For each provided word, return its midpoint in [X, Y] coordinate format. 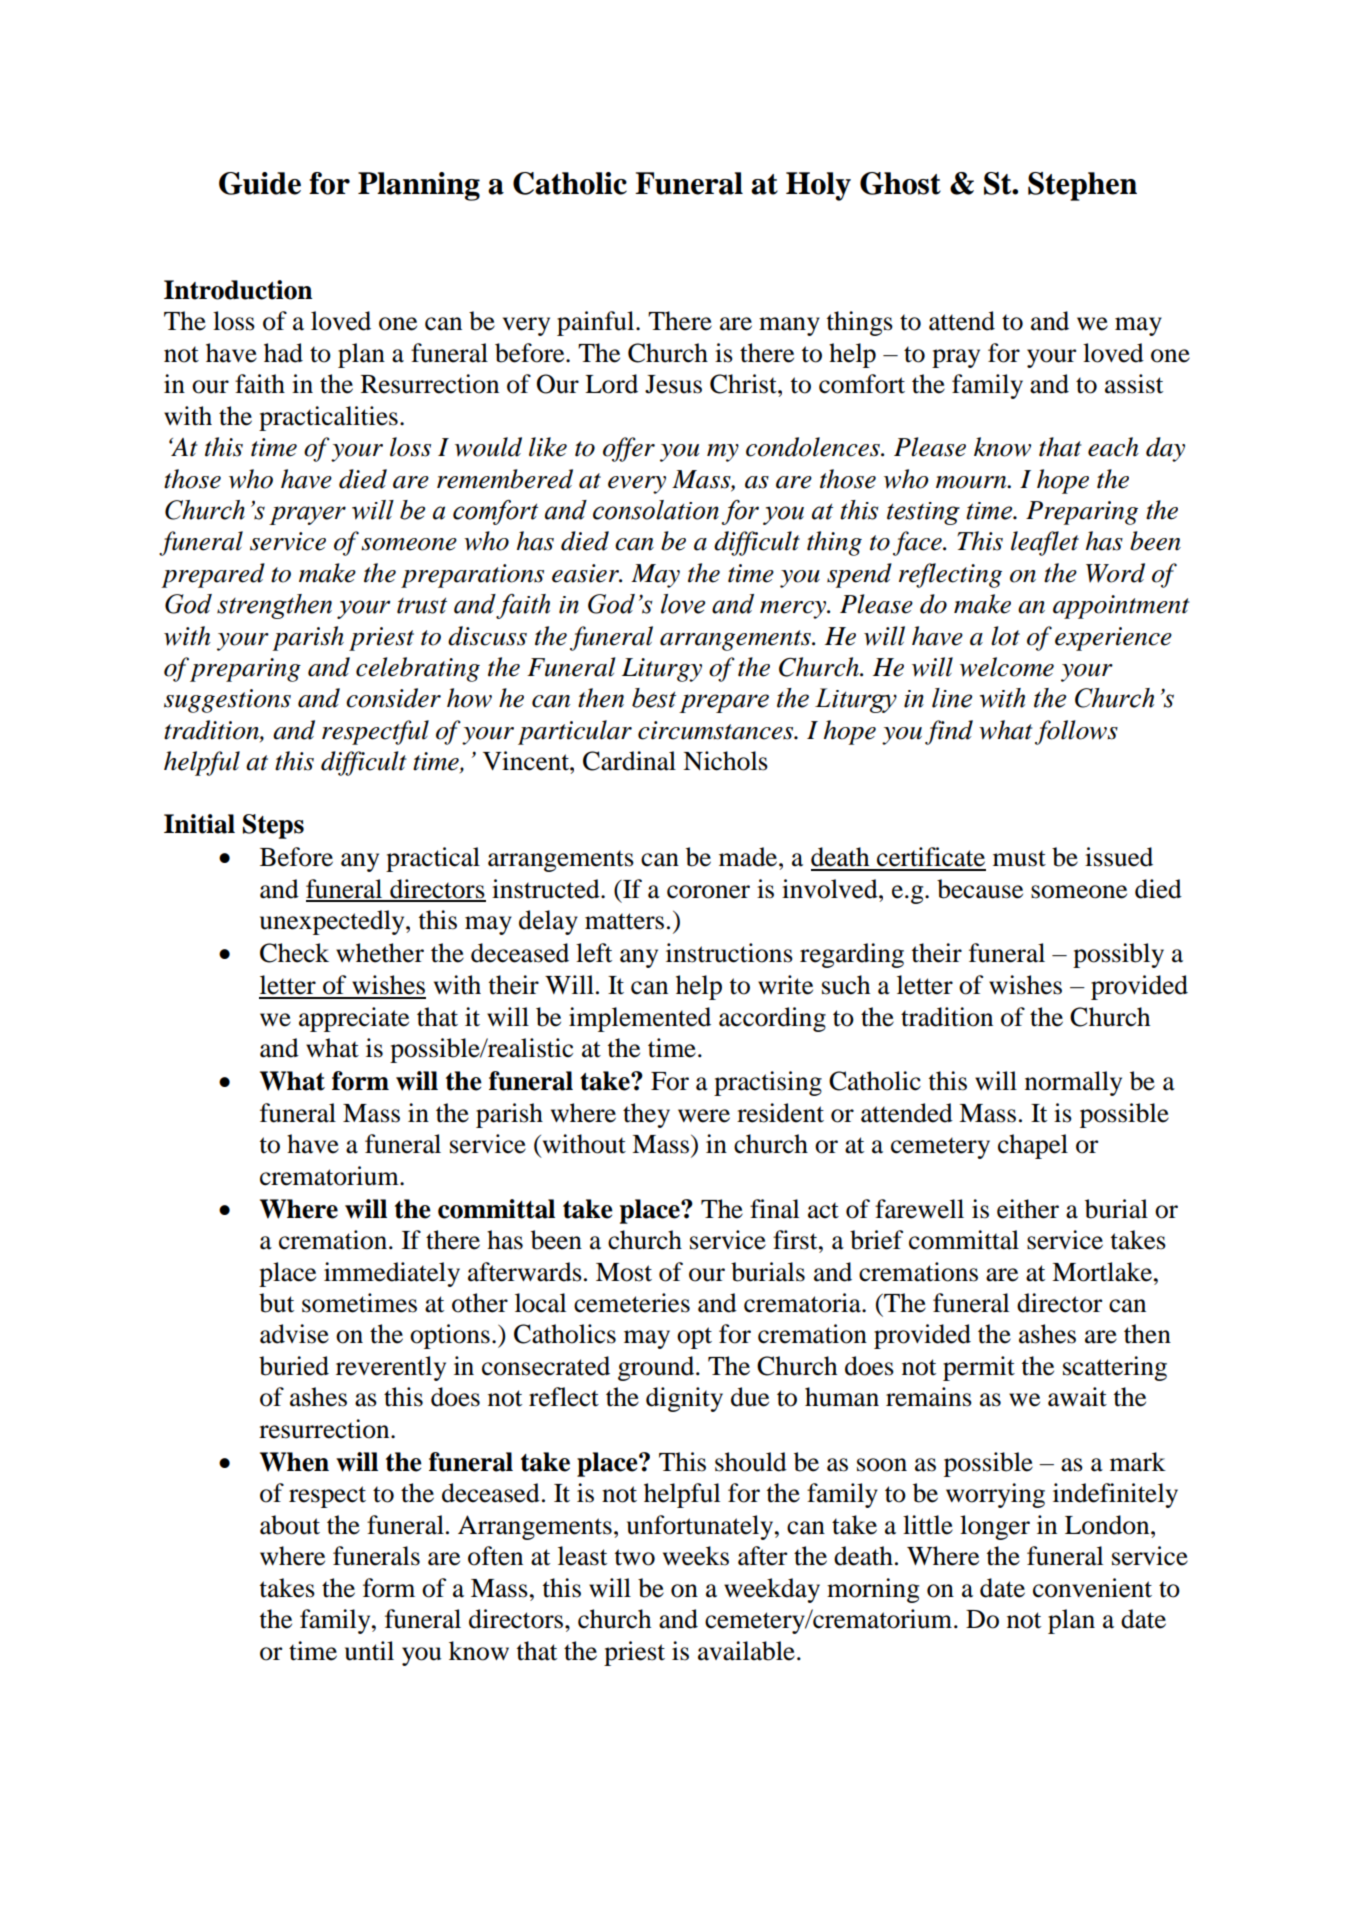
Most [624, 1272]
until [369, 1651]
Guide [260, 183]
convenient [1092, 1588]
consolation [656, 510]
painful [597, 323]
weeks [696, 1556]
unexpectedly [333, 922]
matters [624, 921]
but [276, 1303]
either [1028, 1209]
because [980, 889]
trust [422, 605]
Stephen [1082, 186]
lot [1005, 636]
